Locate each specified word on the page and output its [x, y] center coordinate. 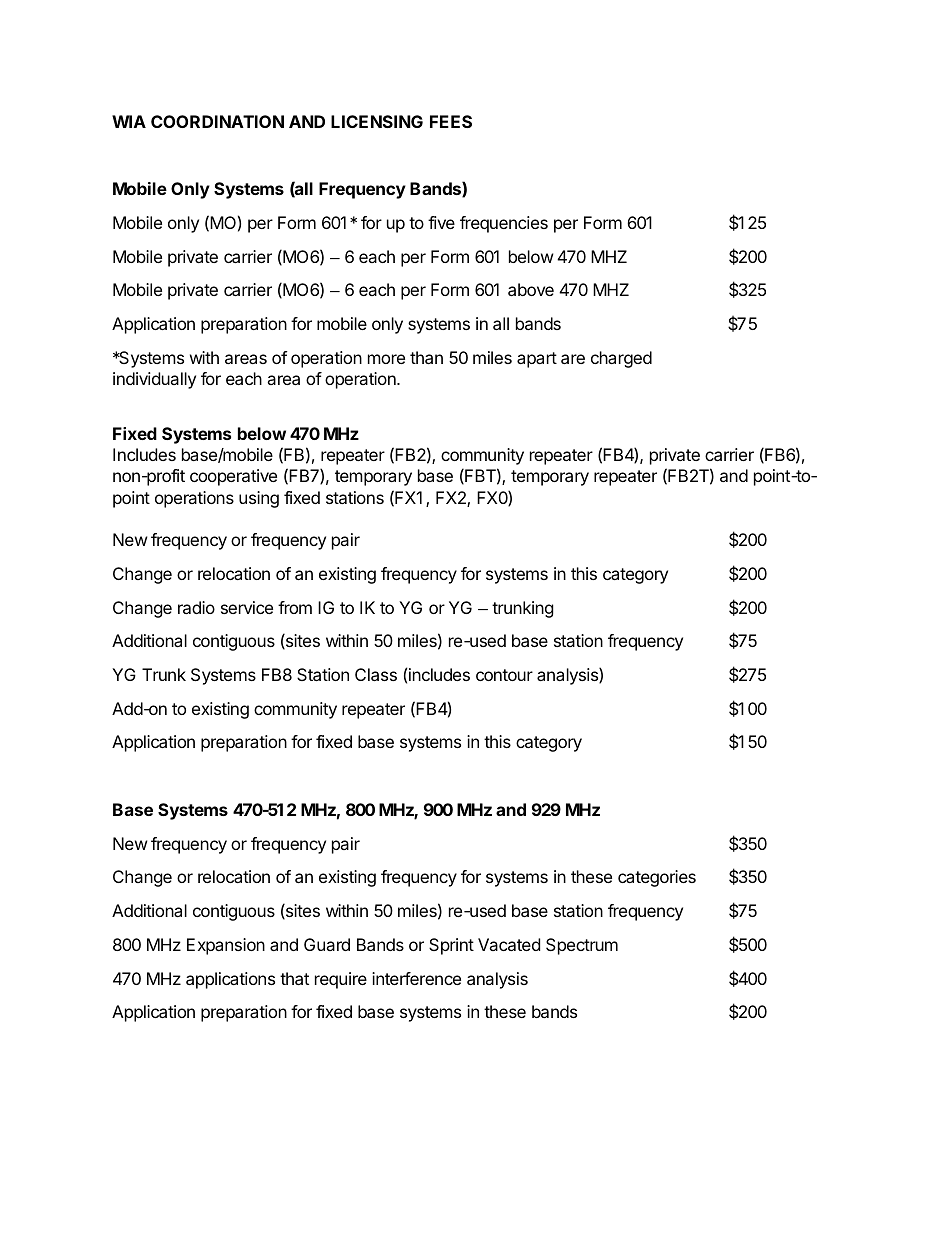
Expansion [226, 946]
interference [416, 978]
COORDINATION [217, 121]
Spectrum [582, 946]
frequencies [504, 224]
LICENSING [377, 121]
